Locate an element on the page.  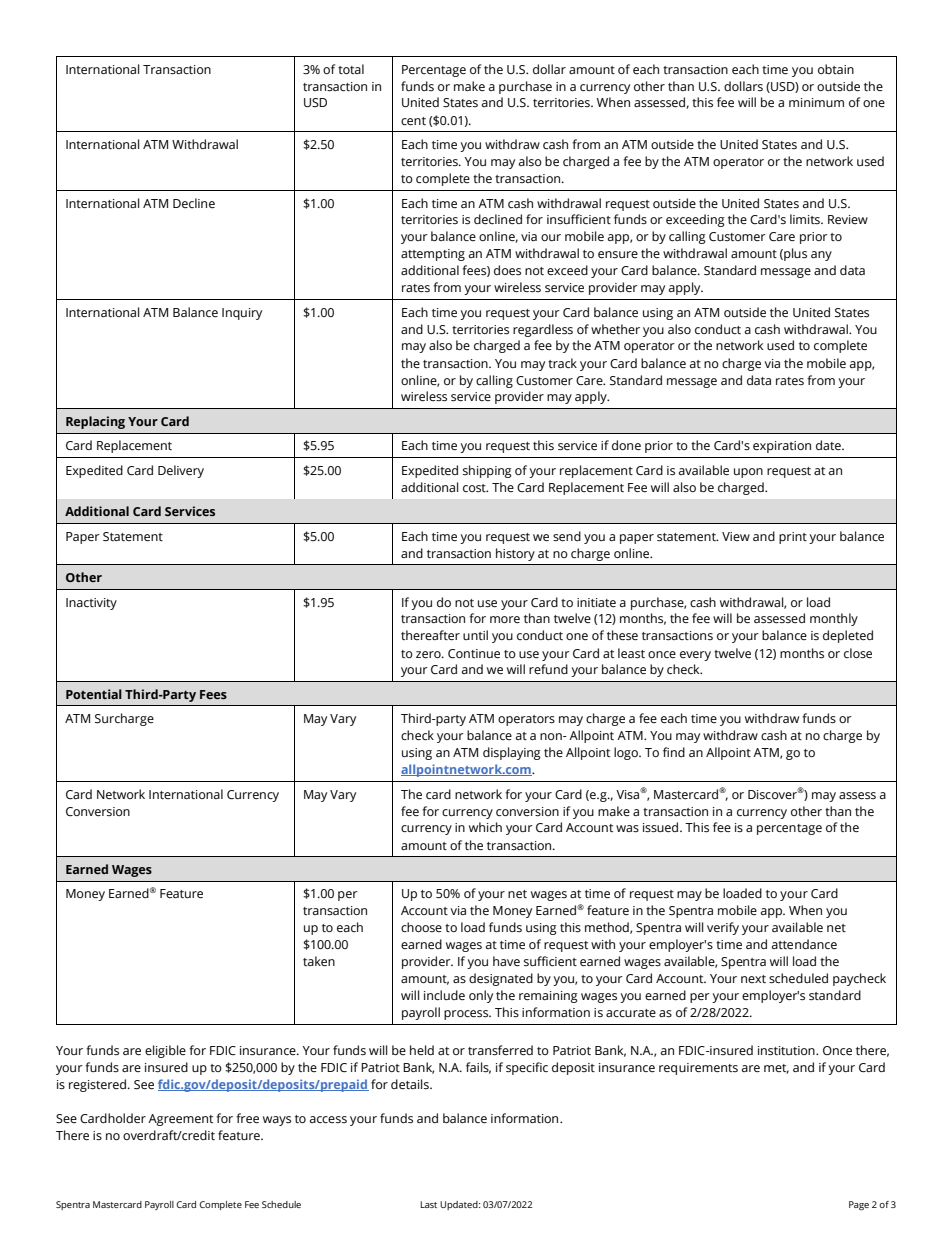
Delivery is located at coordinates (181, 471).
